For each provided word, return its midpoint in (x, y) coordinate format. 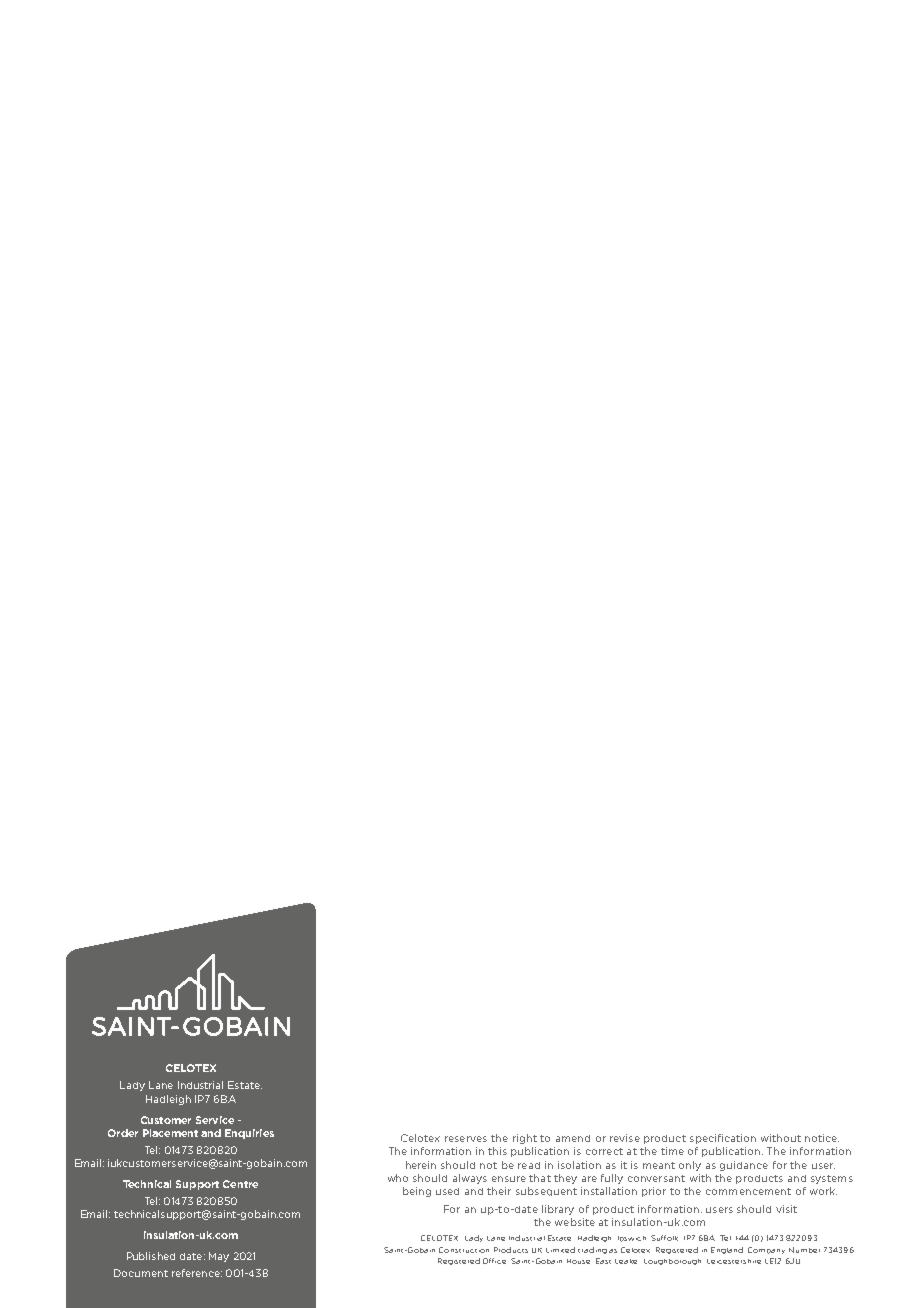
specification (723, 1139)
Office (494, 1261)
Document (141, 1273)
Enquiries (249, 1134)
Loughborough (672, 1262)
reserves (466, 1139)
